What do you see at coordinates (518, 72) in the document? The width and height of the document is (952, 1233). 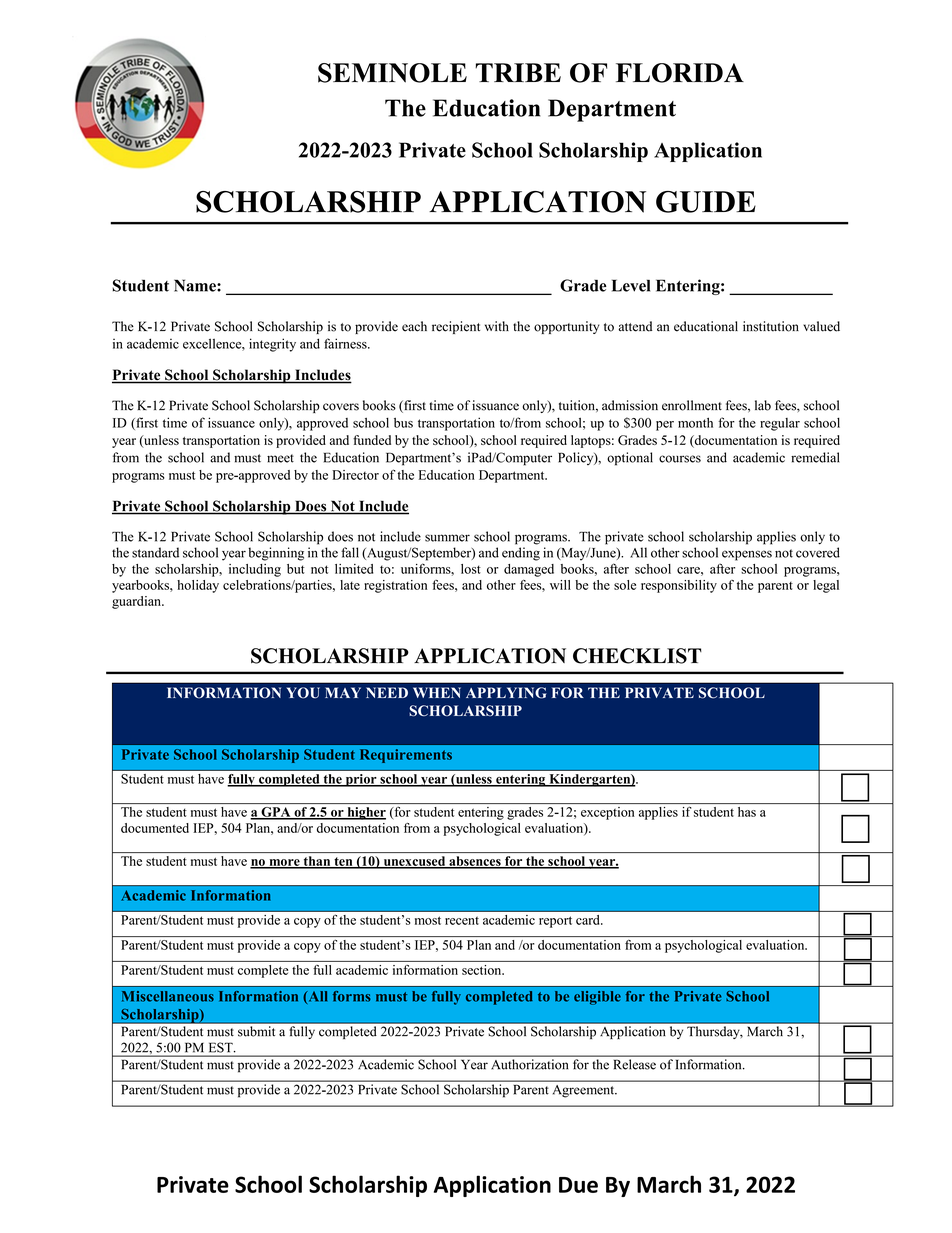 I see `TRIBE` at bounding box center [518, 72].
